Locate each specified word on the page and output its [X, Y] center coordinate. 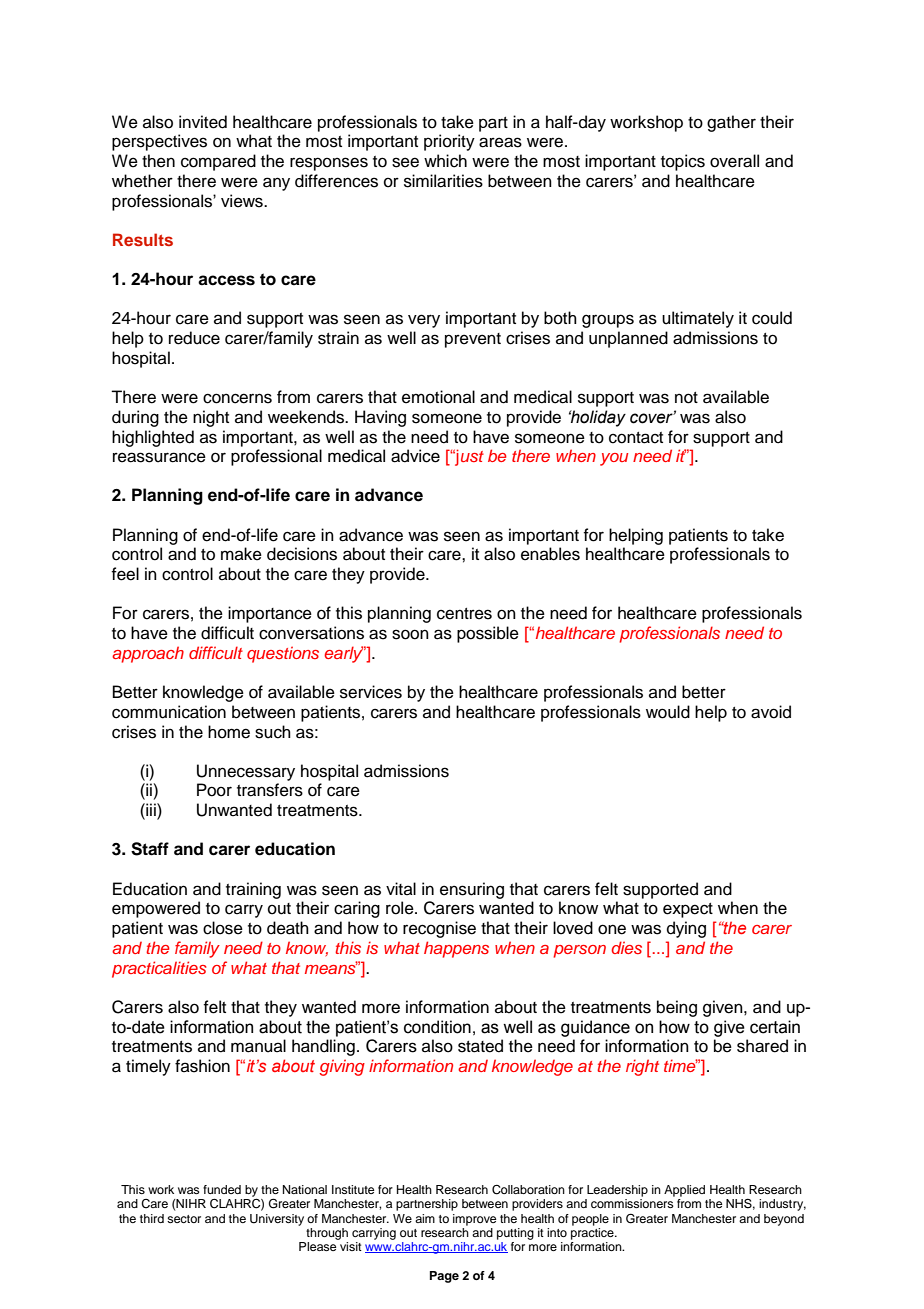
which [445, 161]
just [468, 457]
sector [184, 1219]
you [614, 459]
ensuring [472, 890]
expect [688, 910]
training [253, 890]
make [241, 554]
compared [218, 162]
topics [683, 162]
